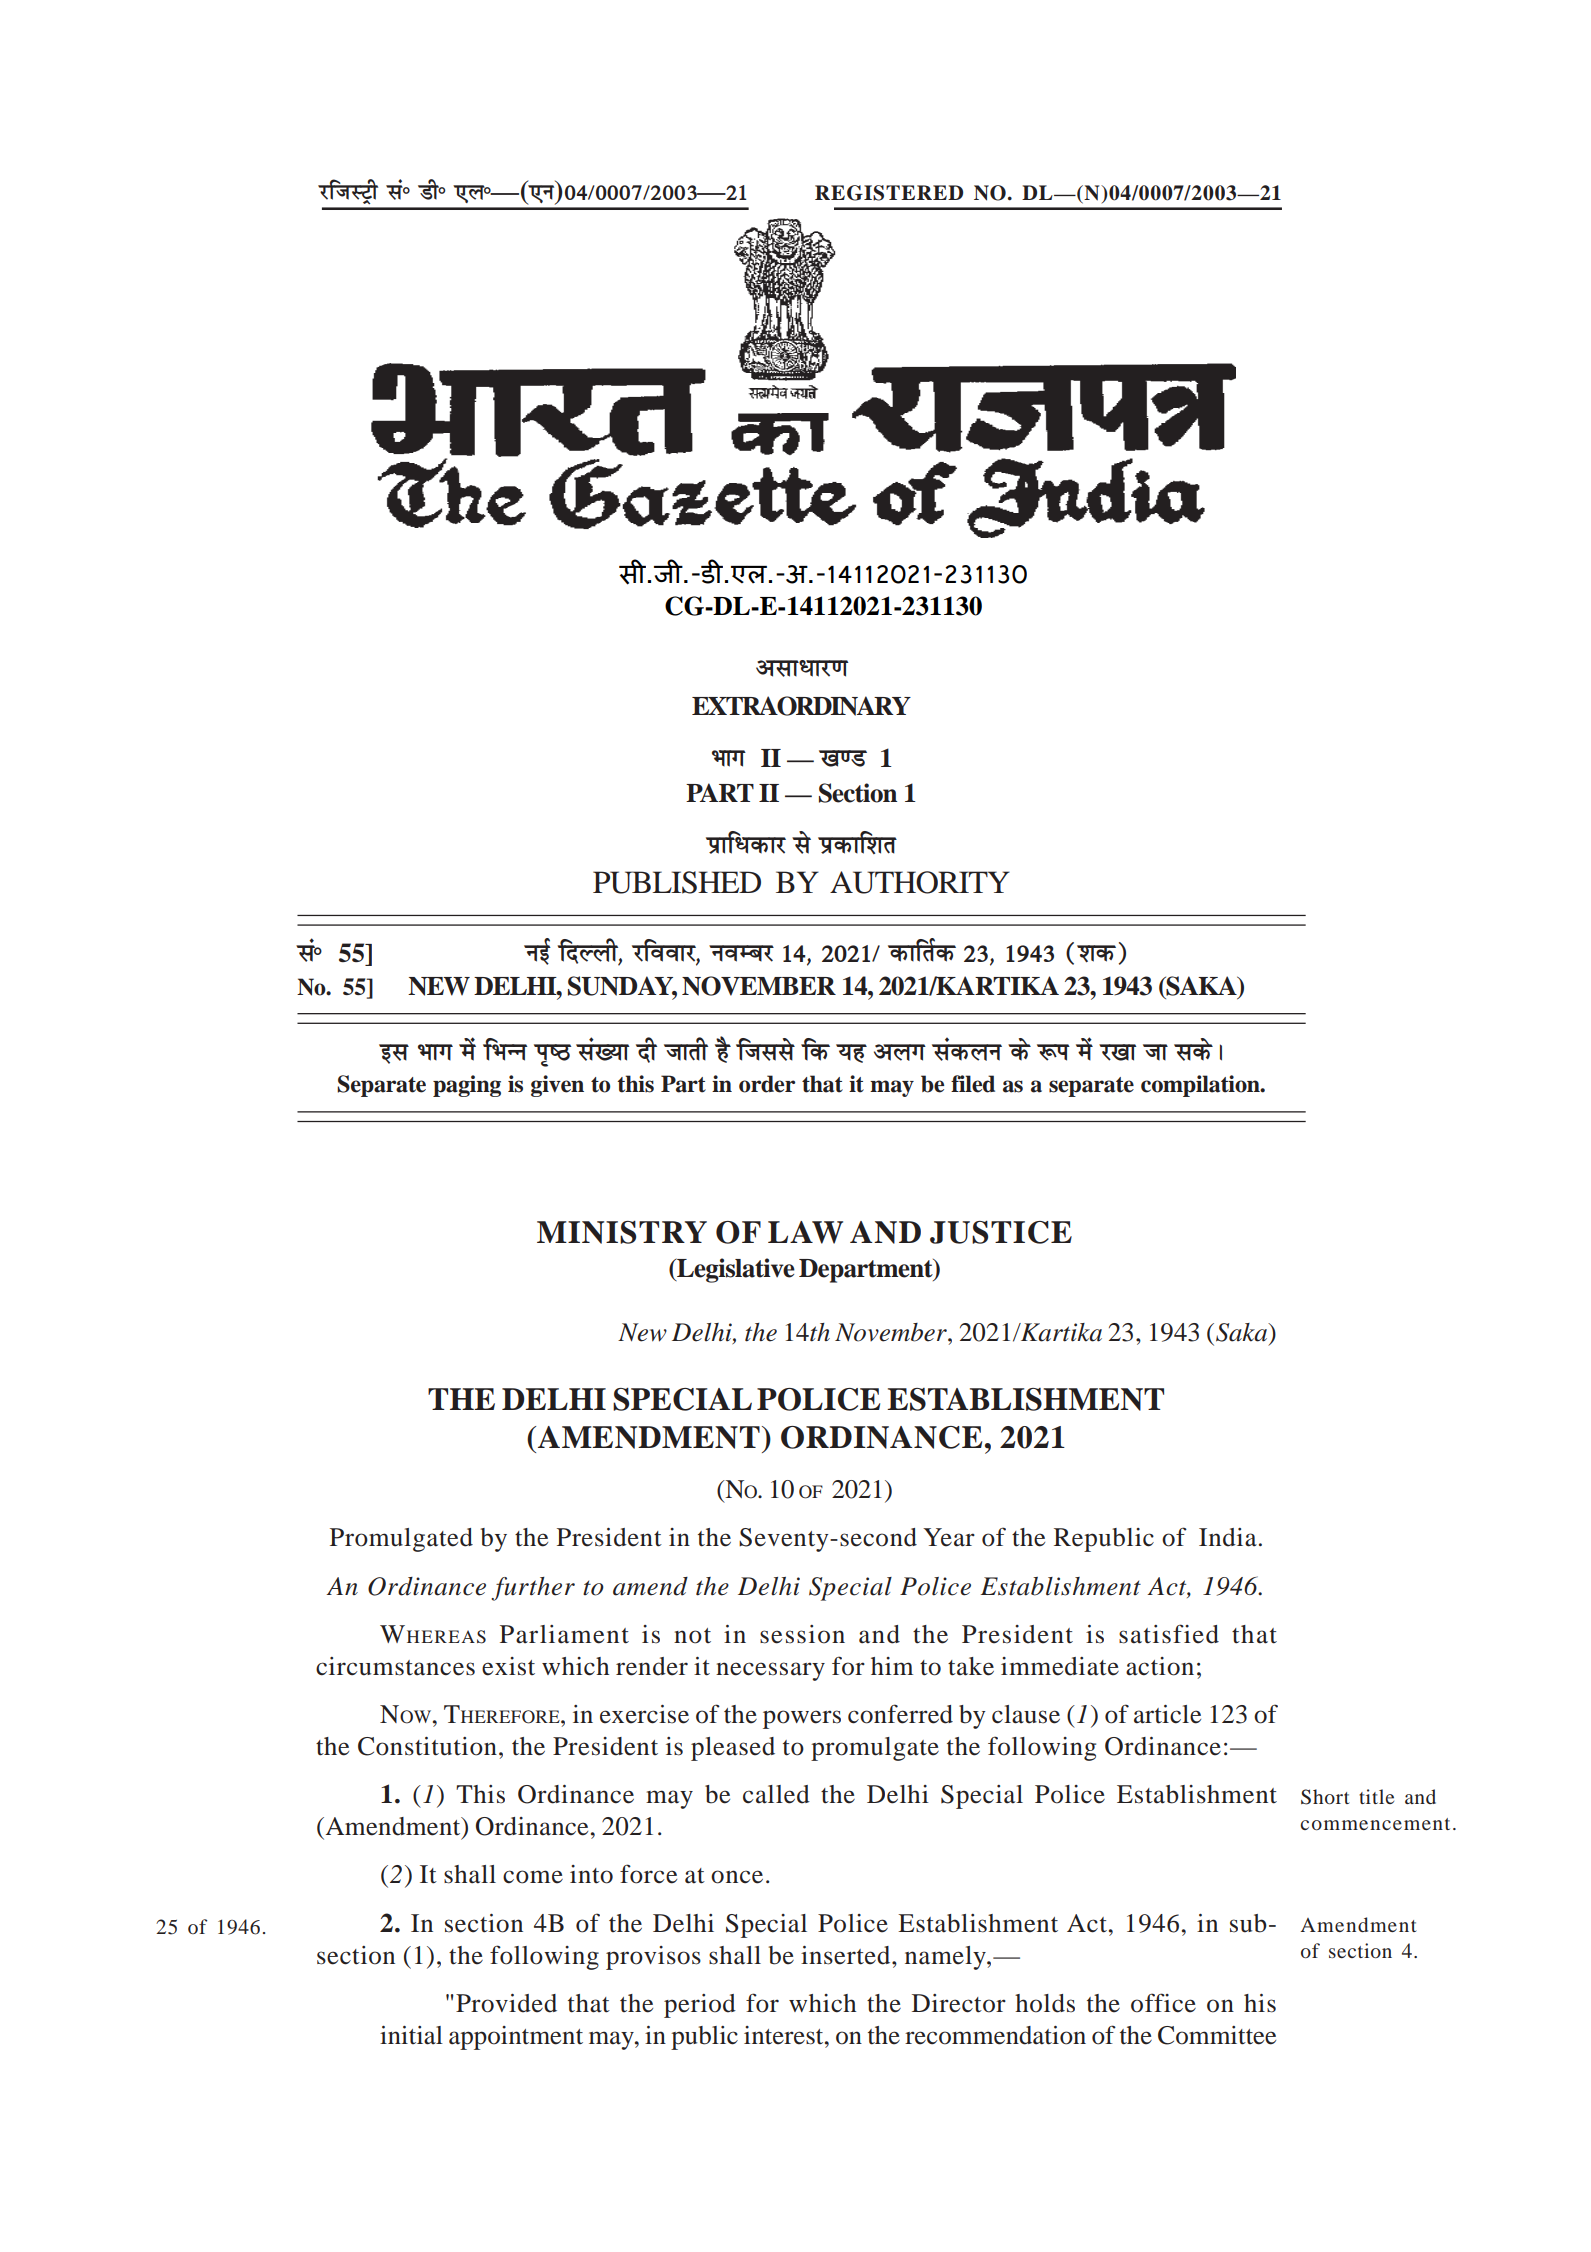 Image resolution: width=1591 pixels, height=2252 pixels. Describe the element at coordinates (801, 706) in the image. I see `EXTRAORDINARY` at that location.
